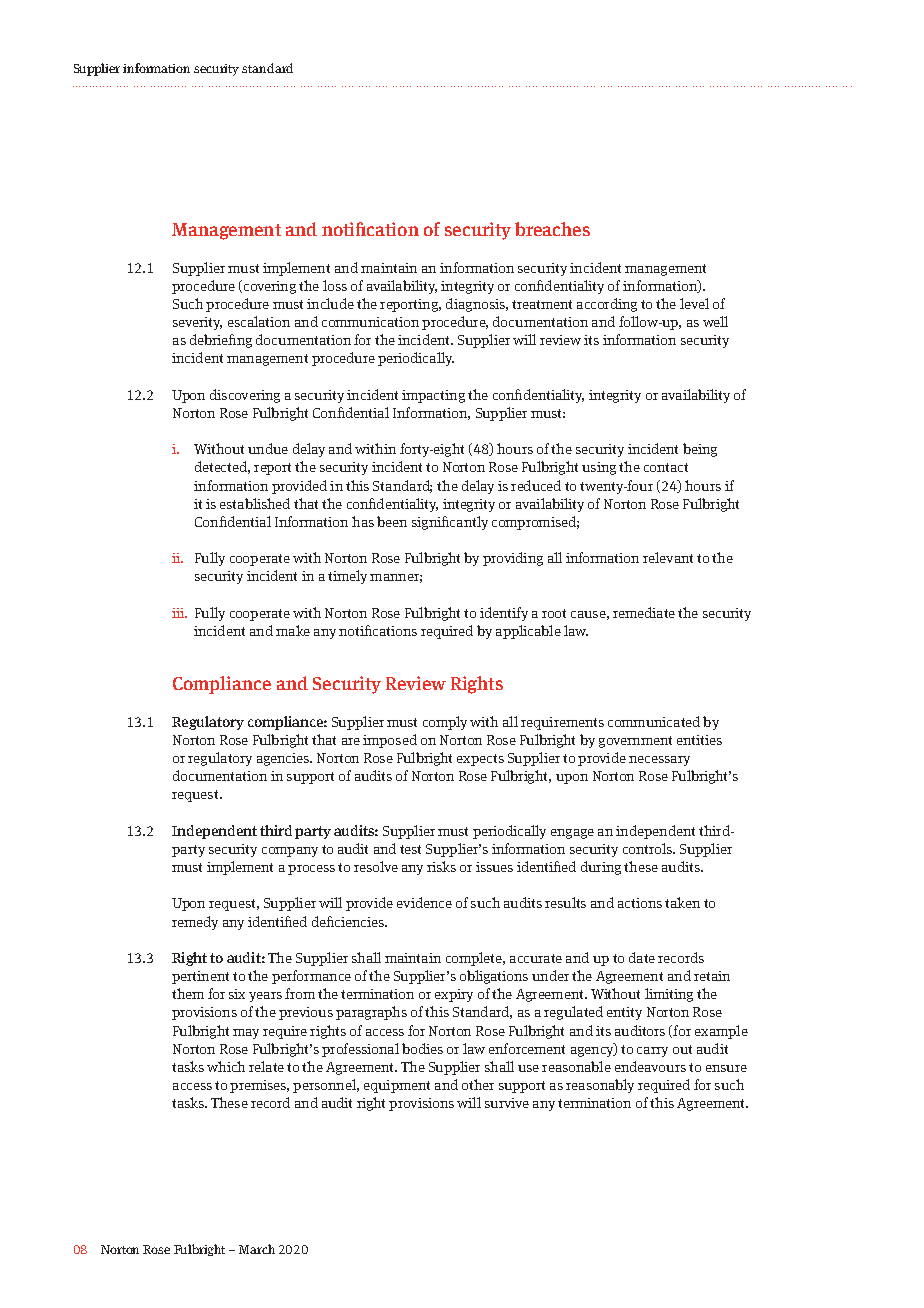  I want to click on escalation, so click(259, 321).
